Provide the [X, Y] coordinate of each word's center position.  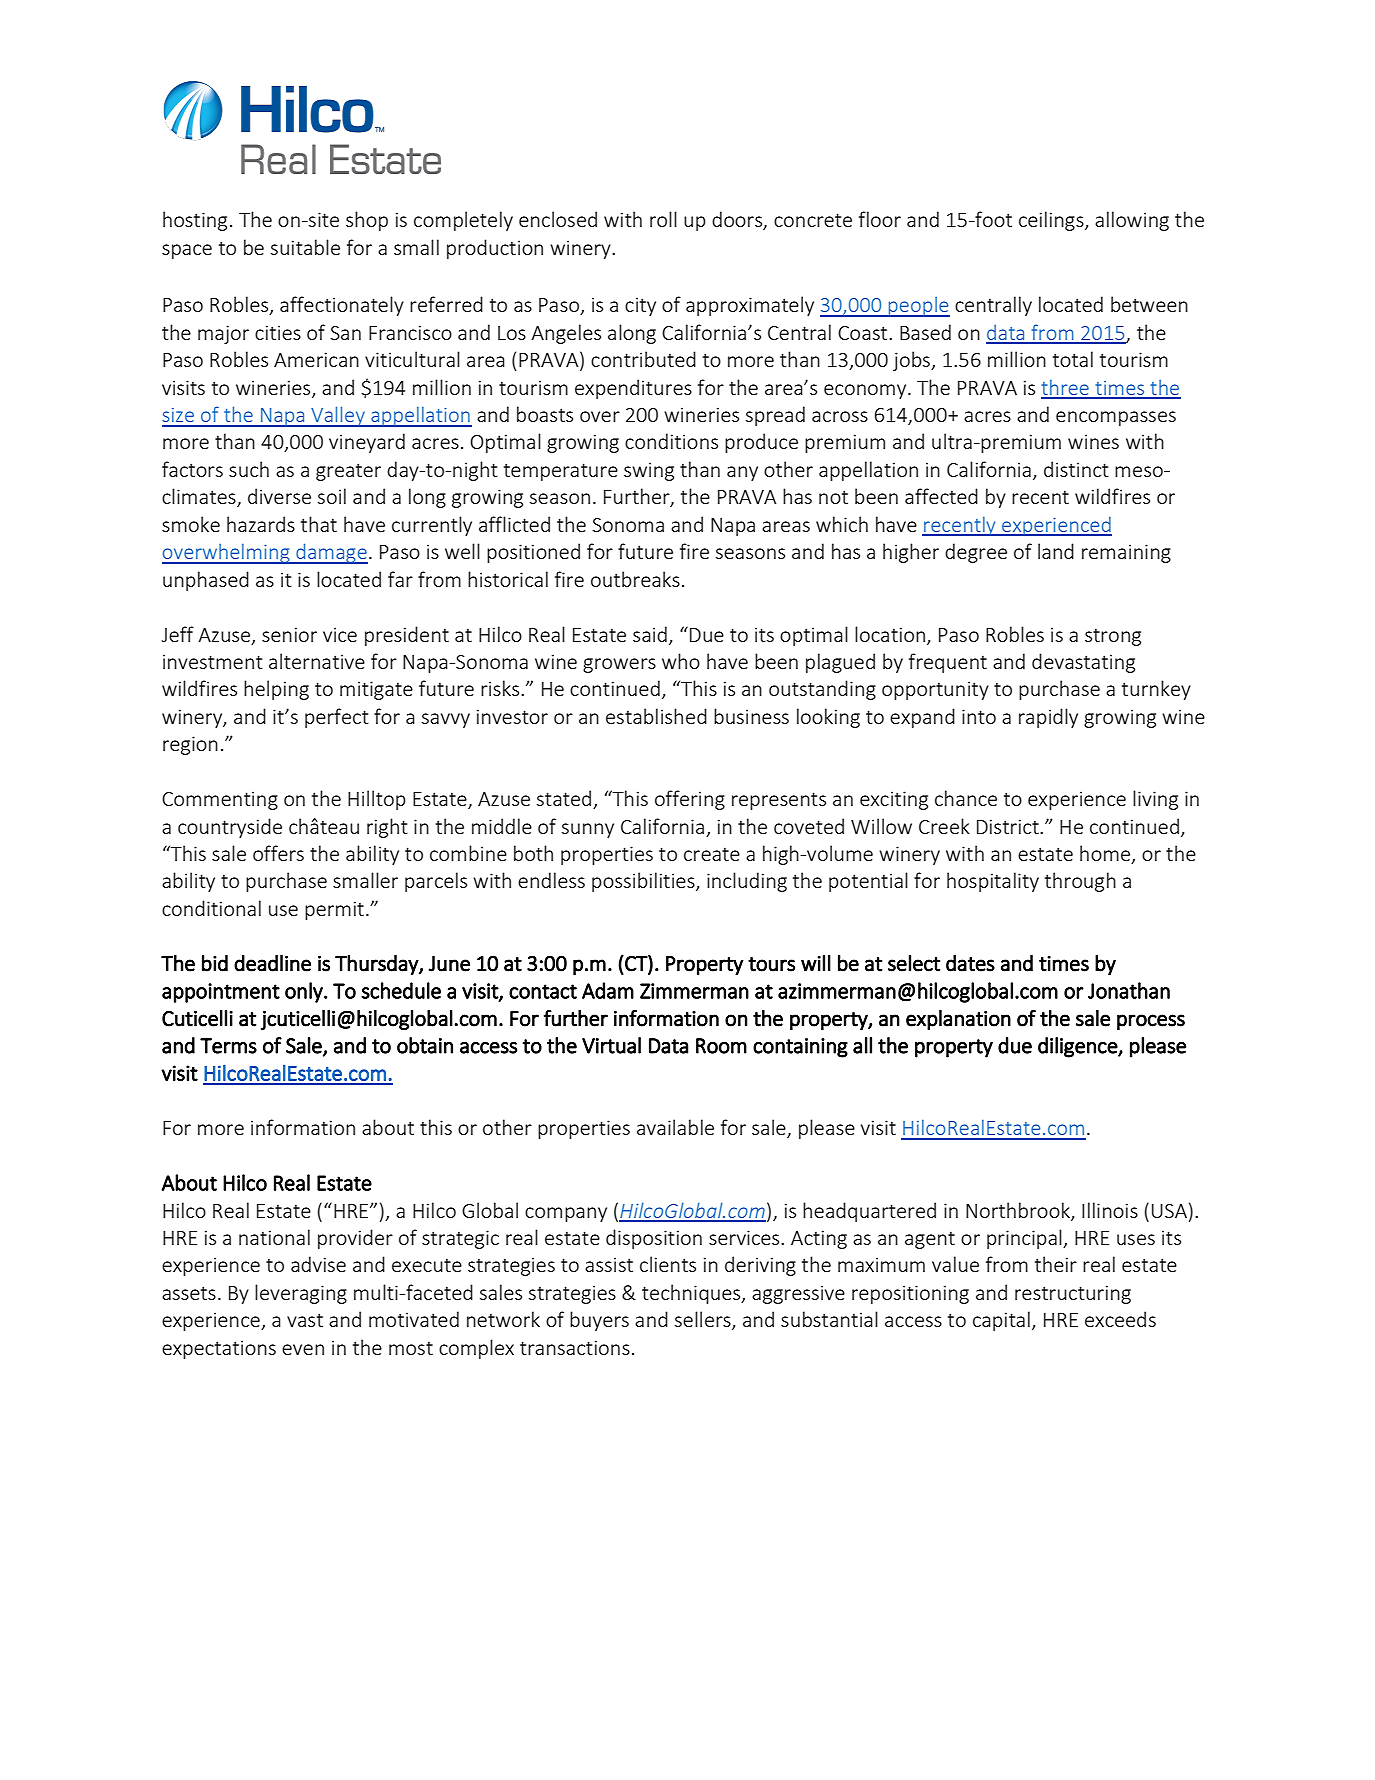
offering [690, 800]
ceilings [1052, 221]
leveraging [301, 1294]
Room [721, 1046]
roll [663, 219]
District [1009, 826]
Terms [228, 1046]
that [319, 524]
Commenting [220, 800]
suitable [305, 247]
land [1056, 551]
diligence [1078, 1047]
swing [649, 471]
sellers [704, 1320]
